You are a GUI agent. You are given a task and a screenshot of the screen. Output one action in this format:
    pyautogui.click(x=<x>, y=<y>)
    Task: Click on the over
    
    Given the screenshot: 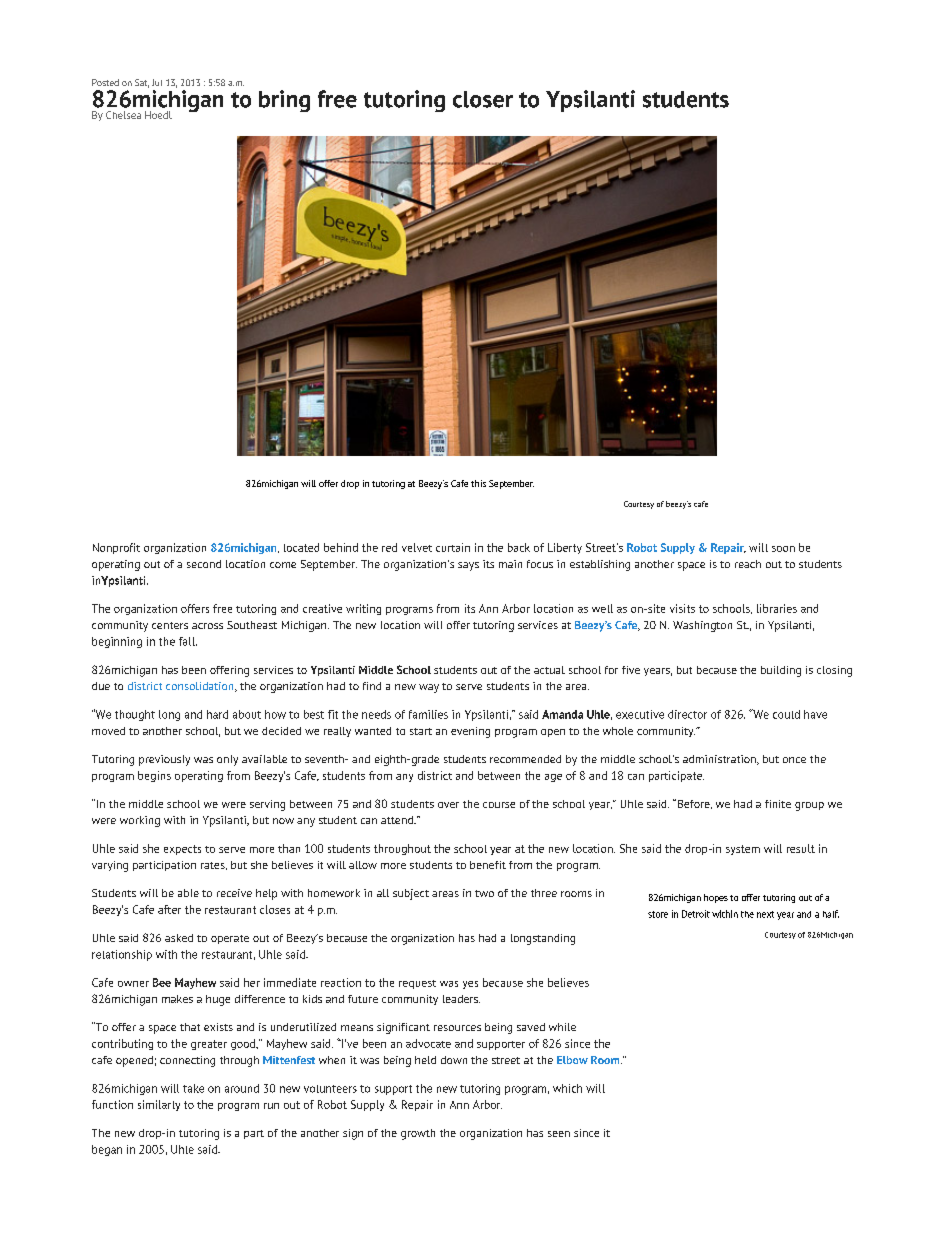 What is the action you would take?
    pyautogui.click(x=448, y=805)
